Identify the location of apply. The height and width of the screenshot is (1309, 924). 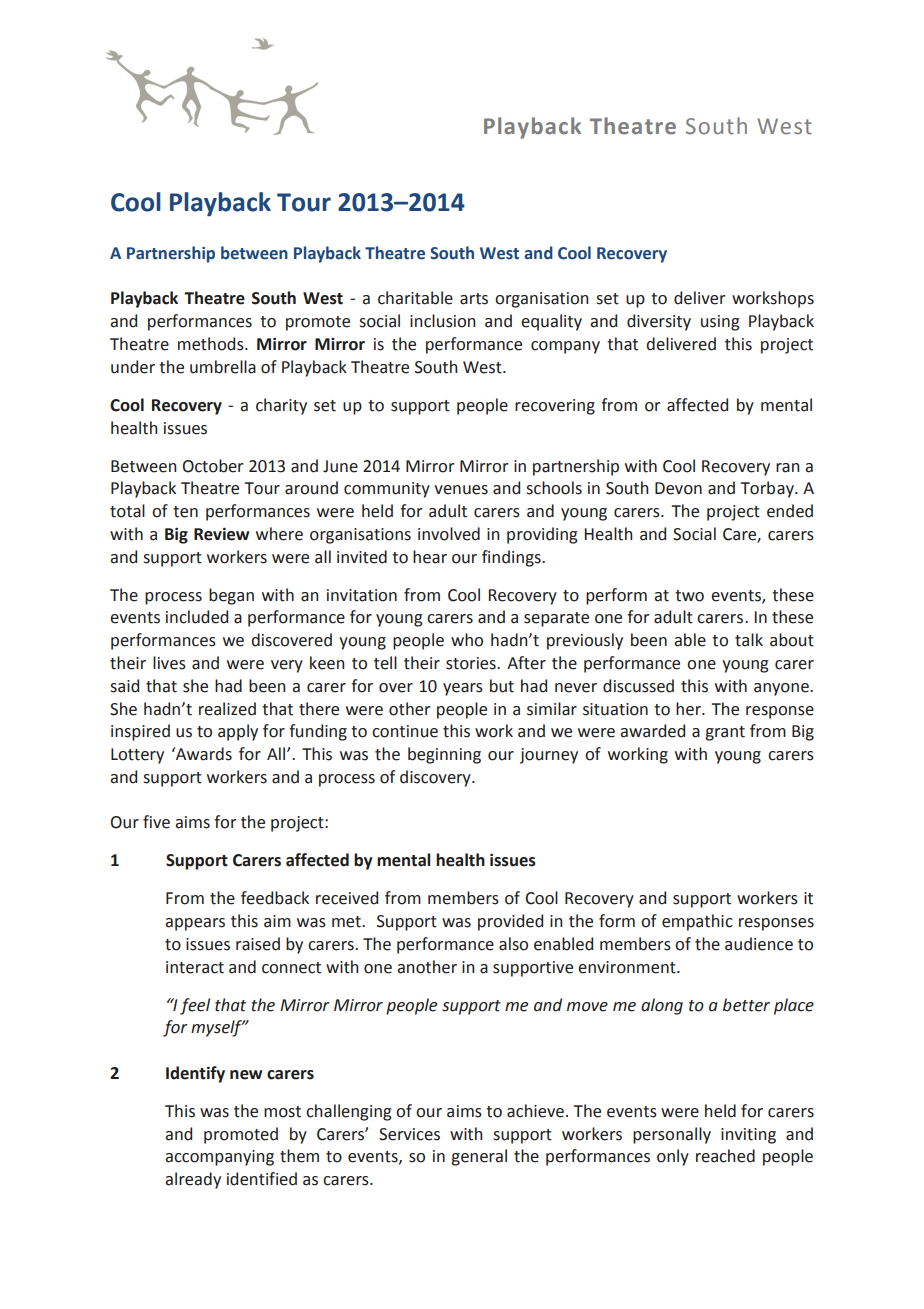
(238, 732).
